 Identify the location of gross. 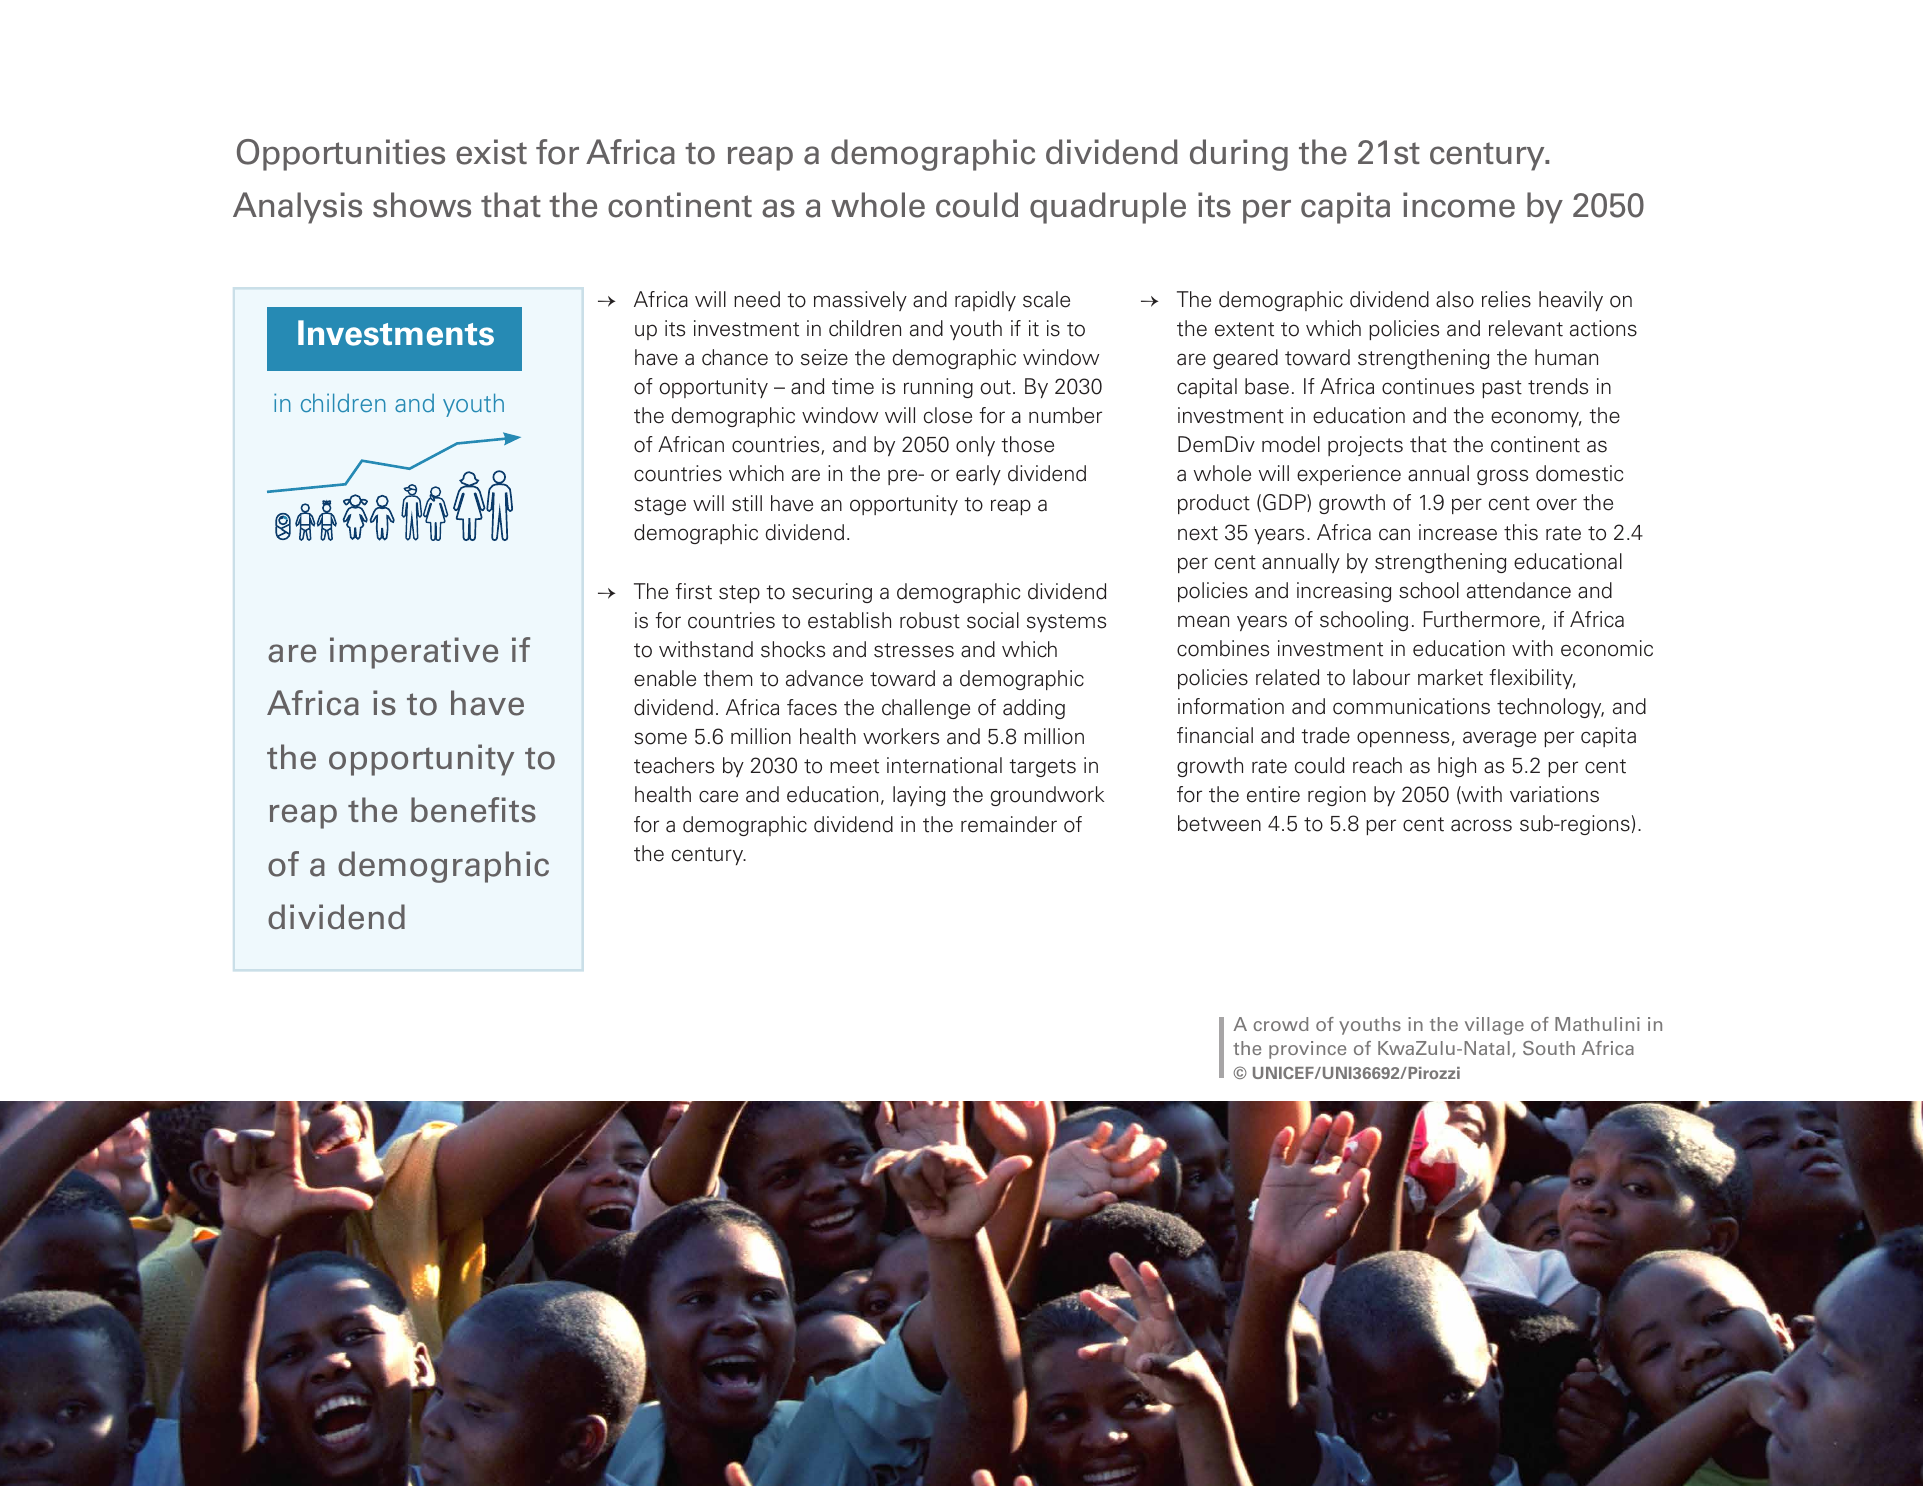
(1502, 477).
